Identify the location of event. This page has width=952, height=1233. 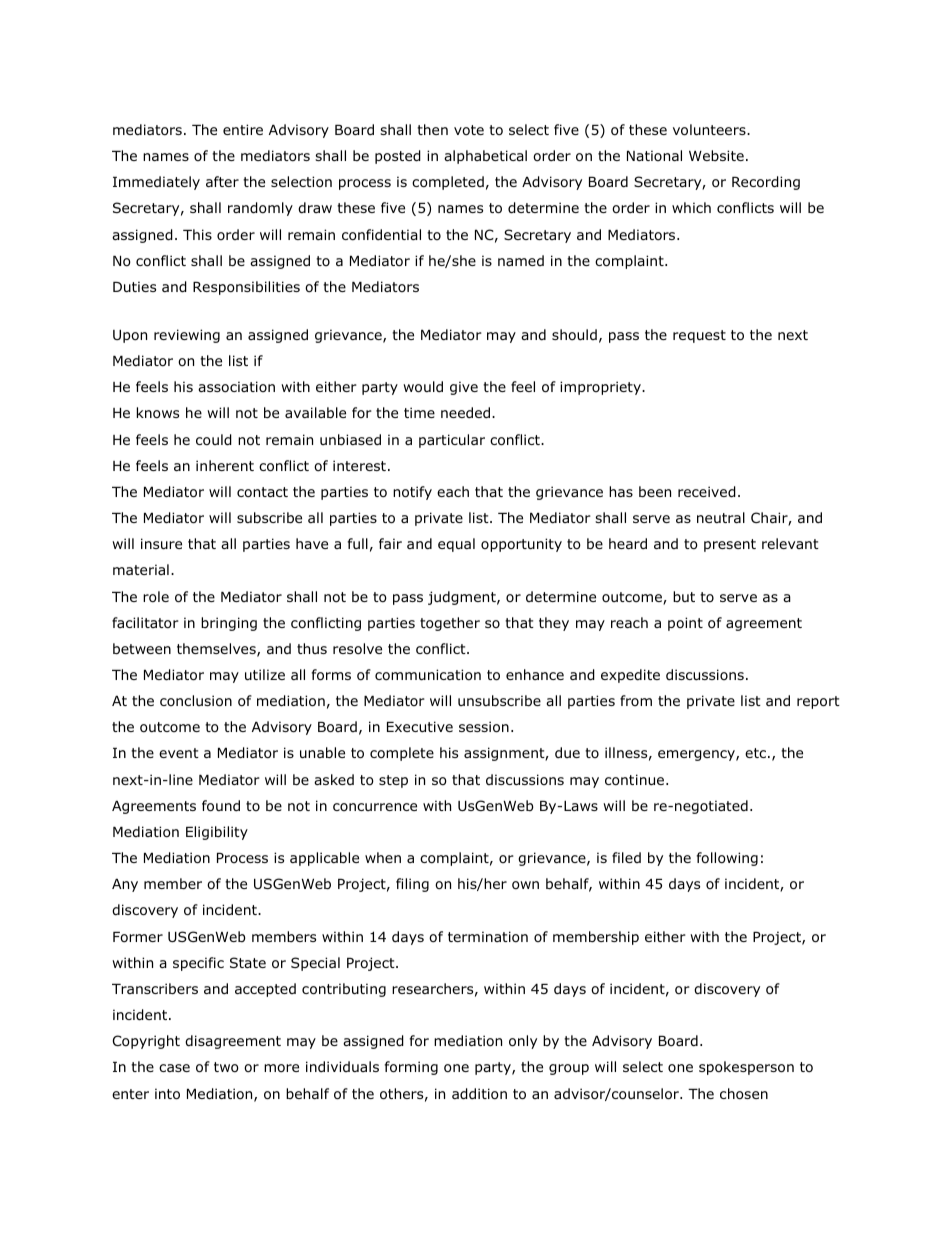
(179, 753).
